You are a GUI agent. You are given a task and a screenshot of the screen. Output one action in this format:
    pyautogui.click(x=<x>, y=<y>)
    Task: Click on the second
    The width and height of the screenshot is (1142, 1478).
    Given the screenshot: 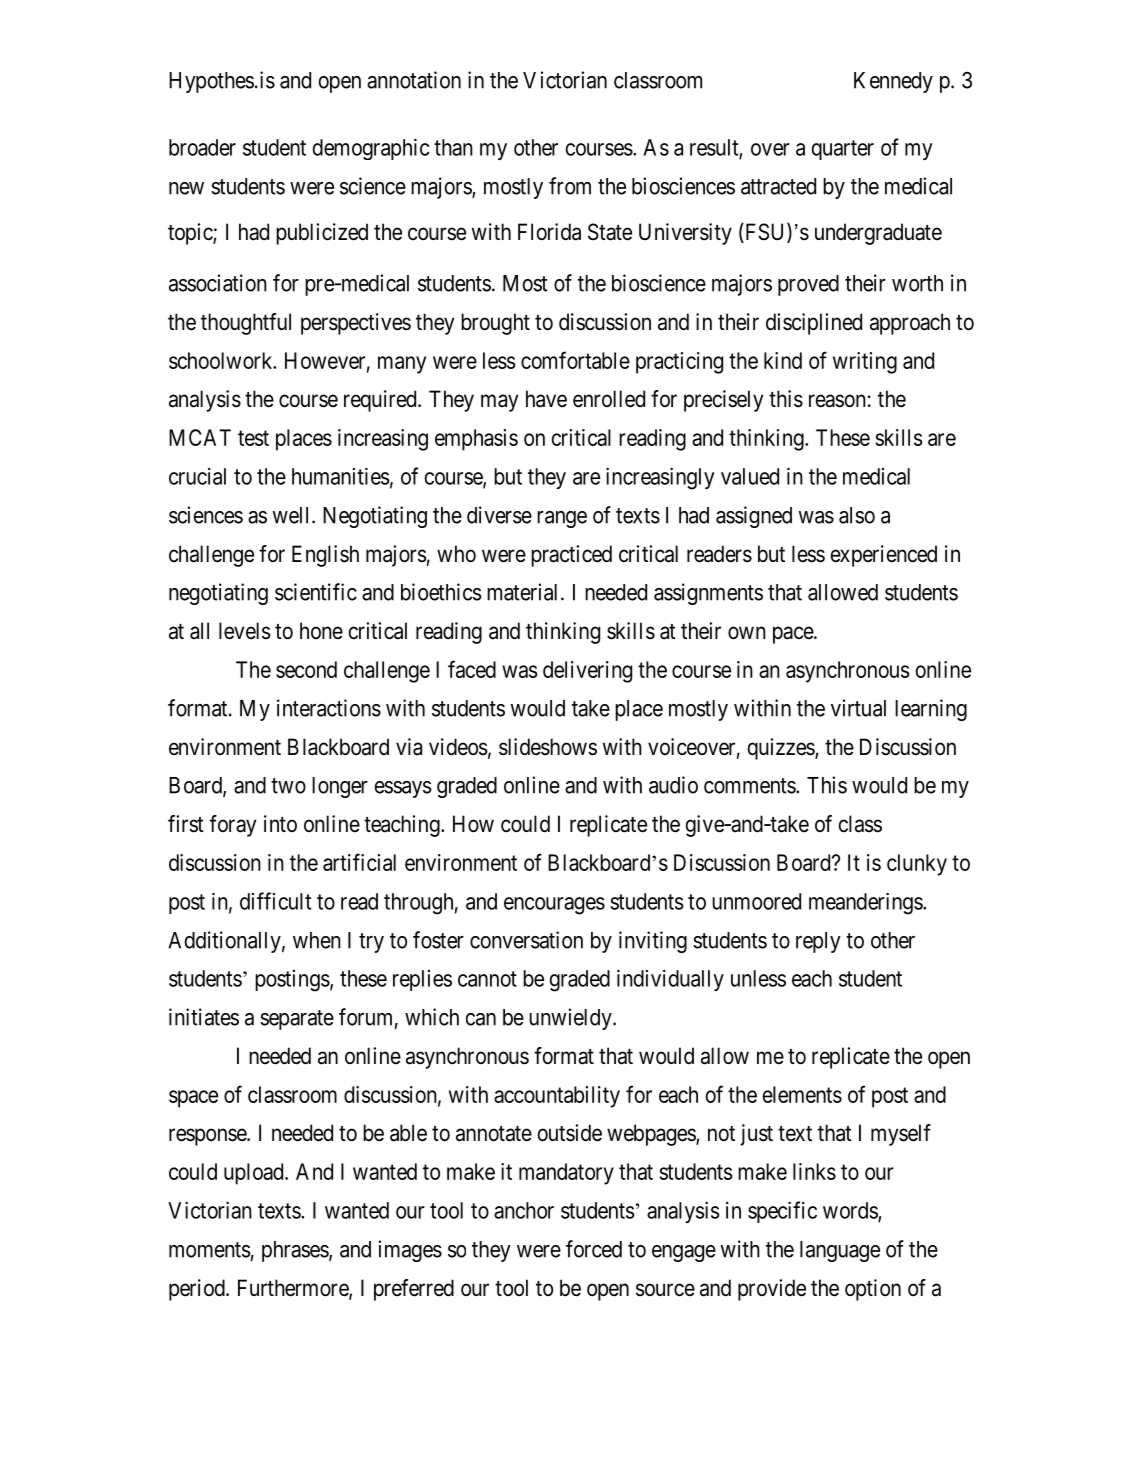 What is the action you would take?
    pyautogui.click(x=306, y=669)
